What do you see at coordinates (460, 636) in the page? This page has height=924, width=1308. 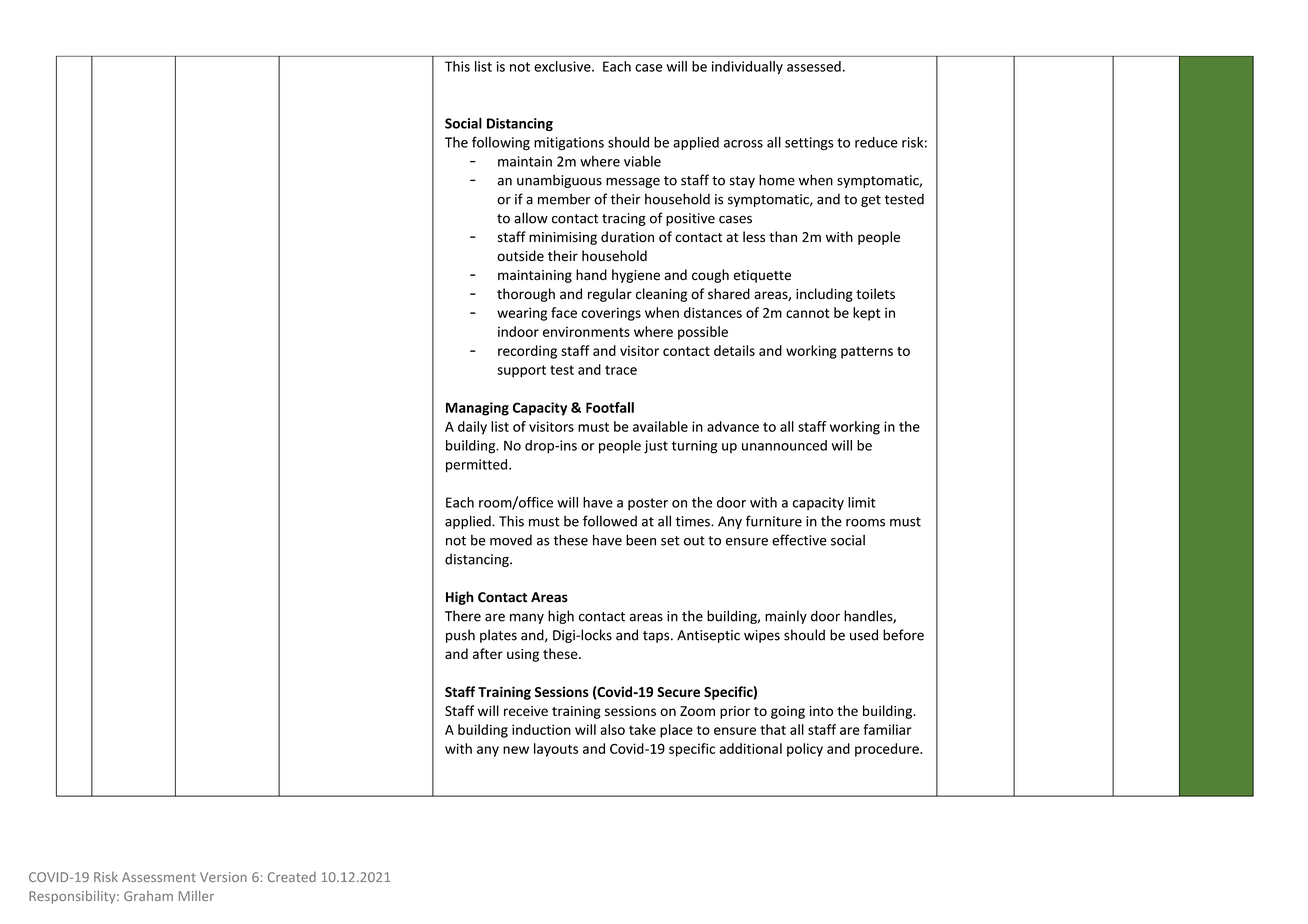 I see `push` at bounding box center [460, 636].
